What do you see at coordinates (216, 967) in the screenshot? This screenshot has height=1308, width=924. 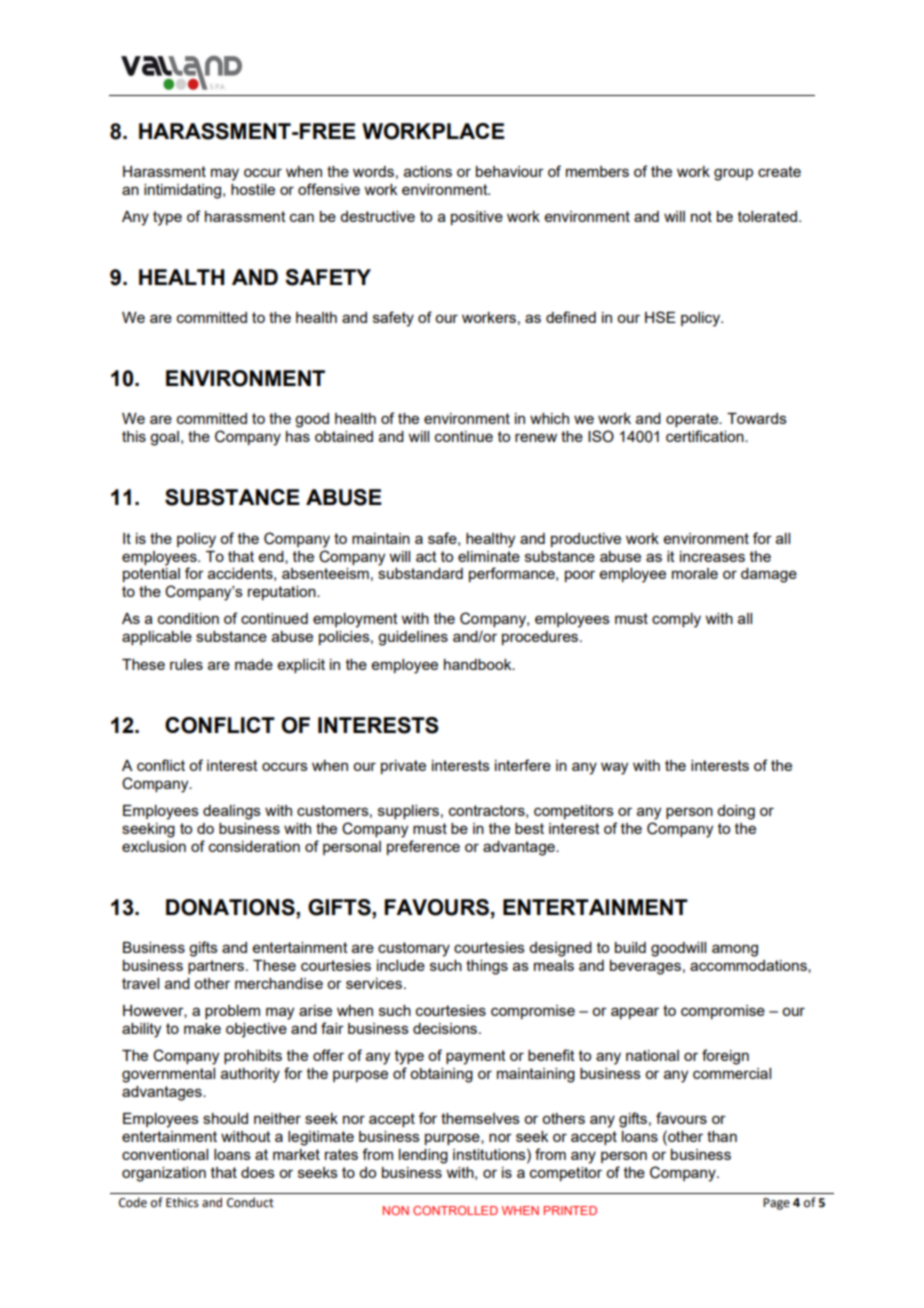 I see `partners` at bounding box center [216, 967].
